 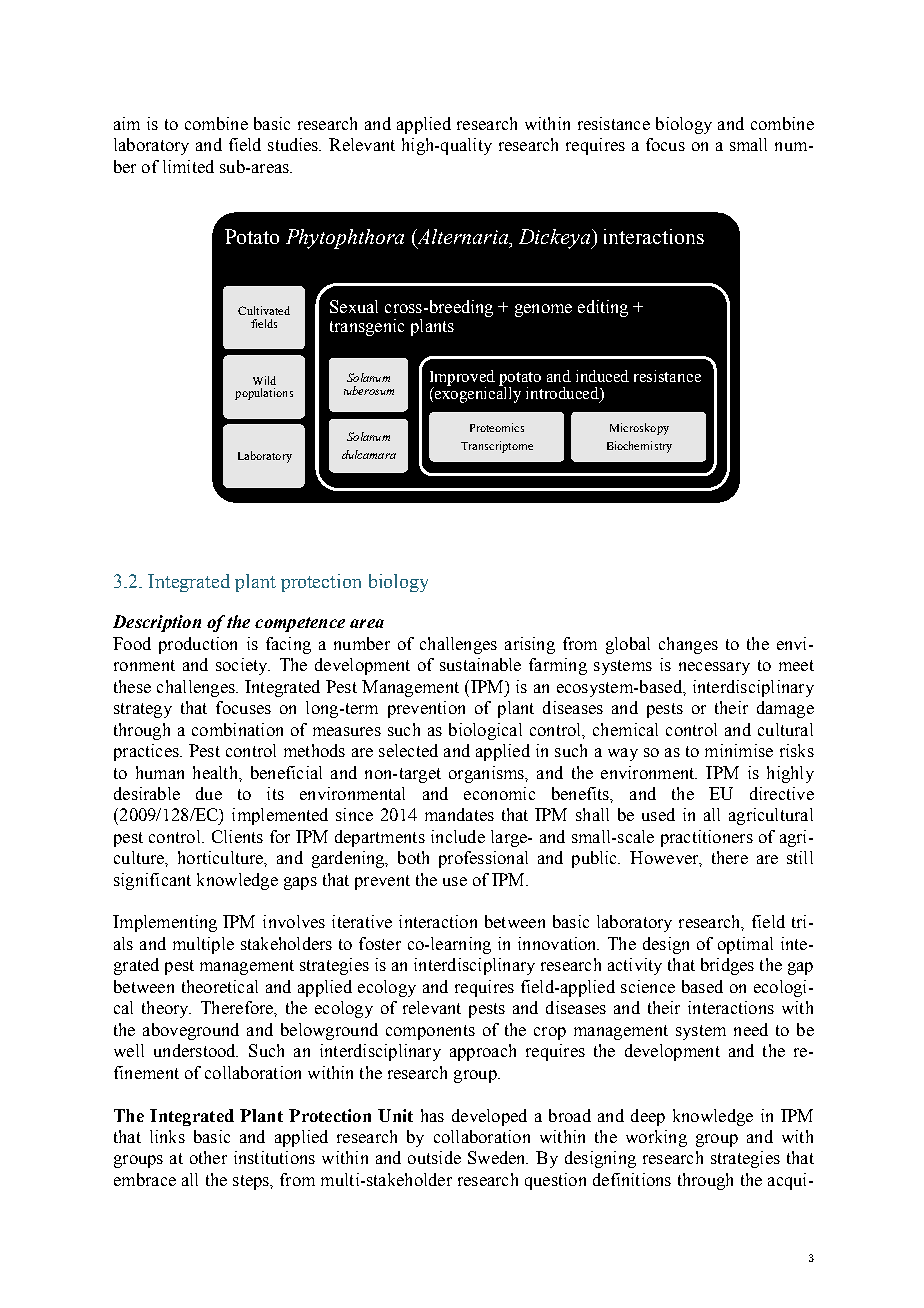 What do you see at coordinates (656, 1138) in the image?
I see `working` at bounding box center [656, 1138].
